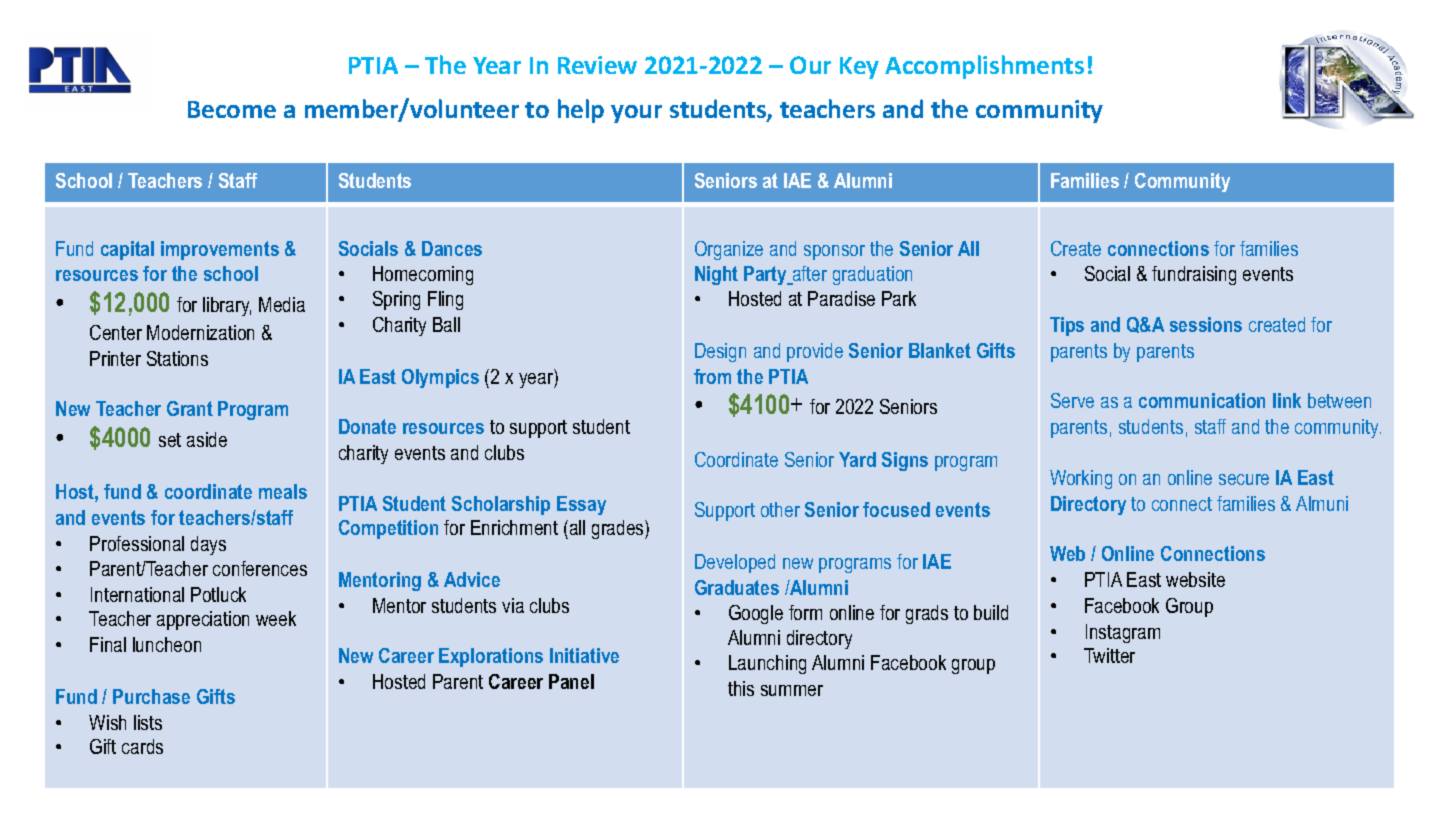 This screenshot has height=819, width=1456. Describe the element at coordinates (712, 376) in the screenshot. I see `from` at that location.
